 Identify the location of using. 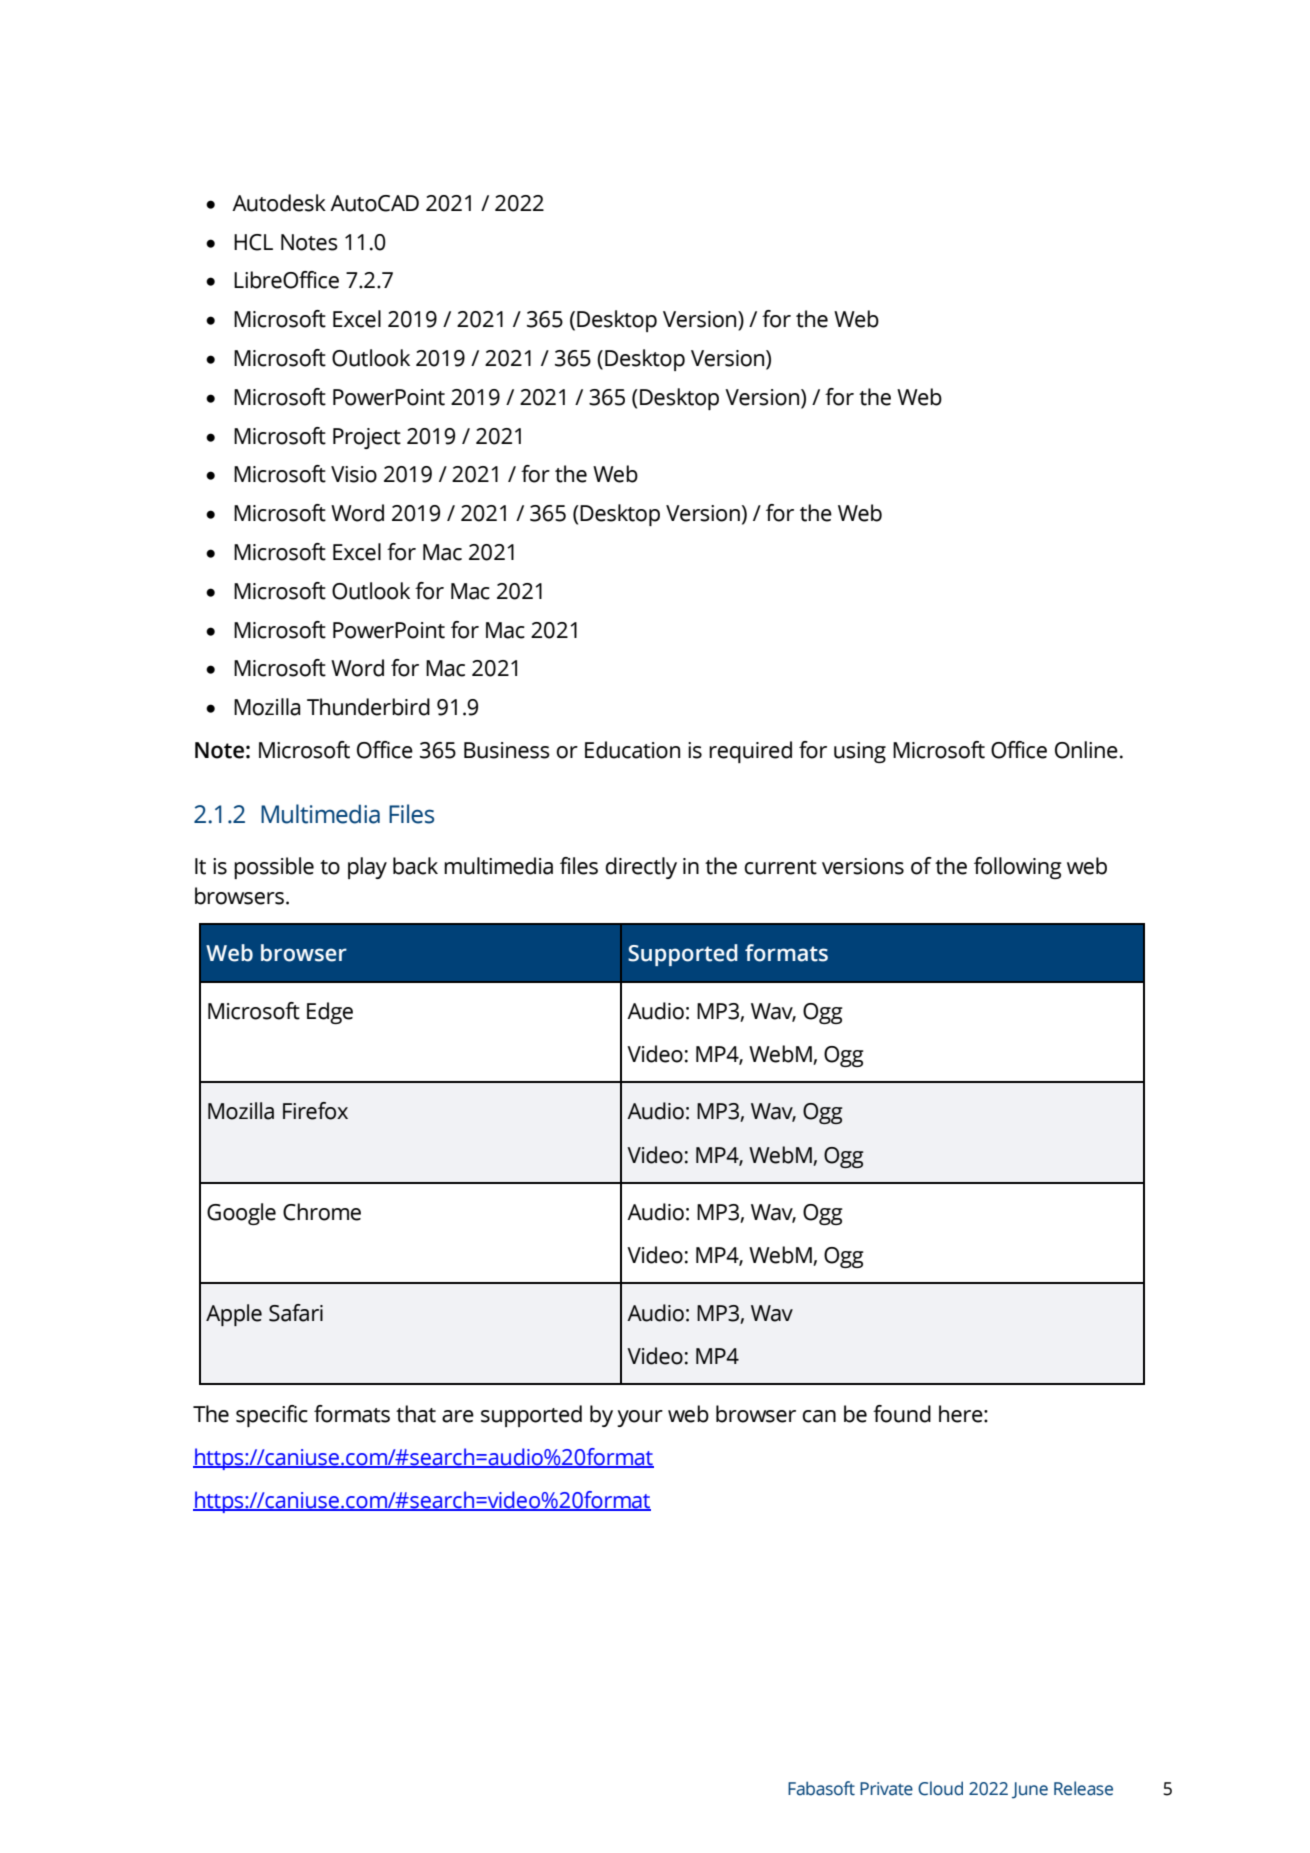
(860, 752).
